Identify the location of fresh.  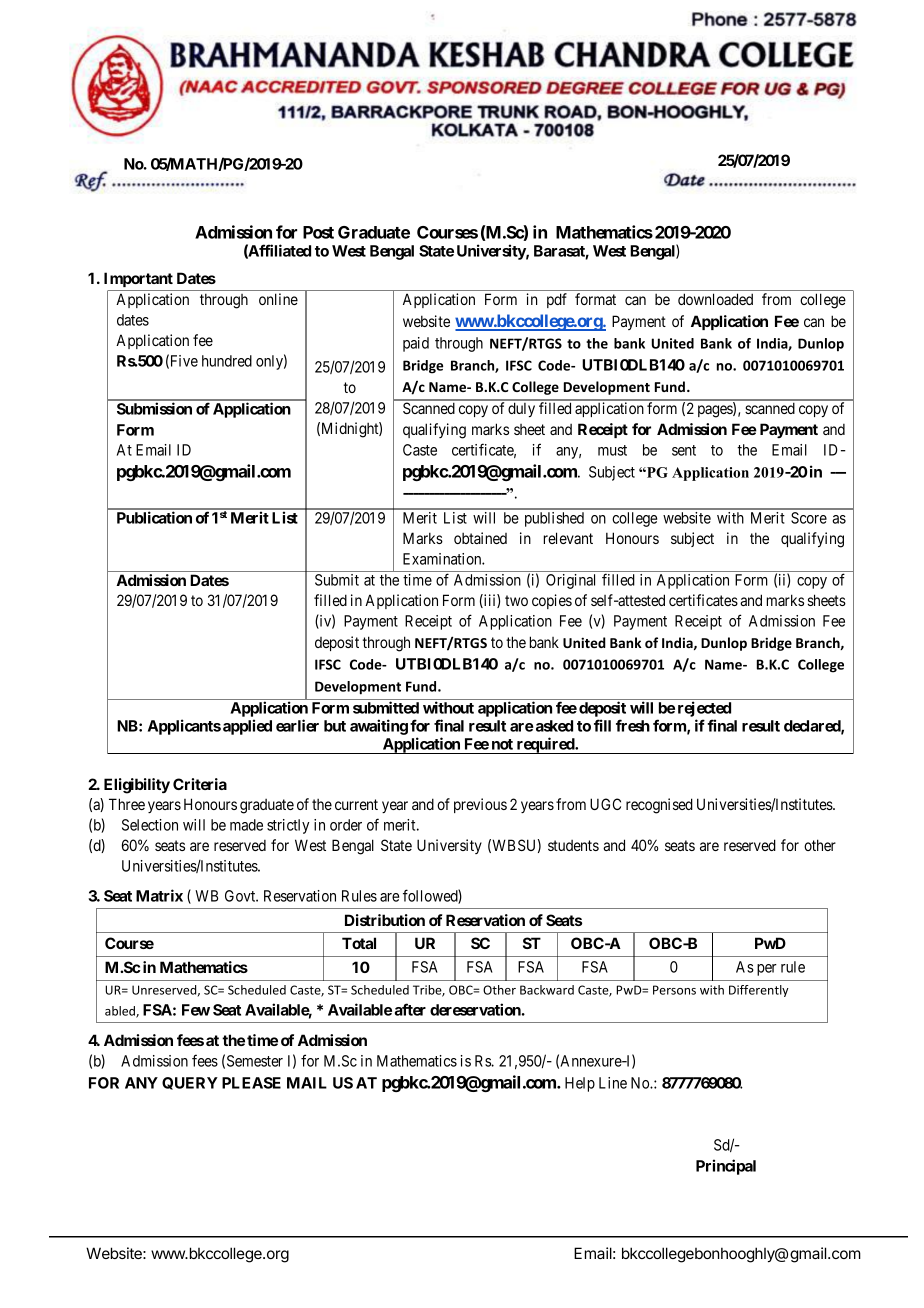
(633, 725).
